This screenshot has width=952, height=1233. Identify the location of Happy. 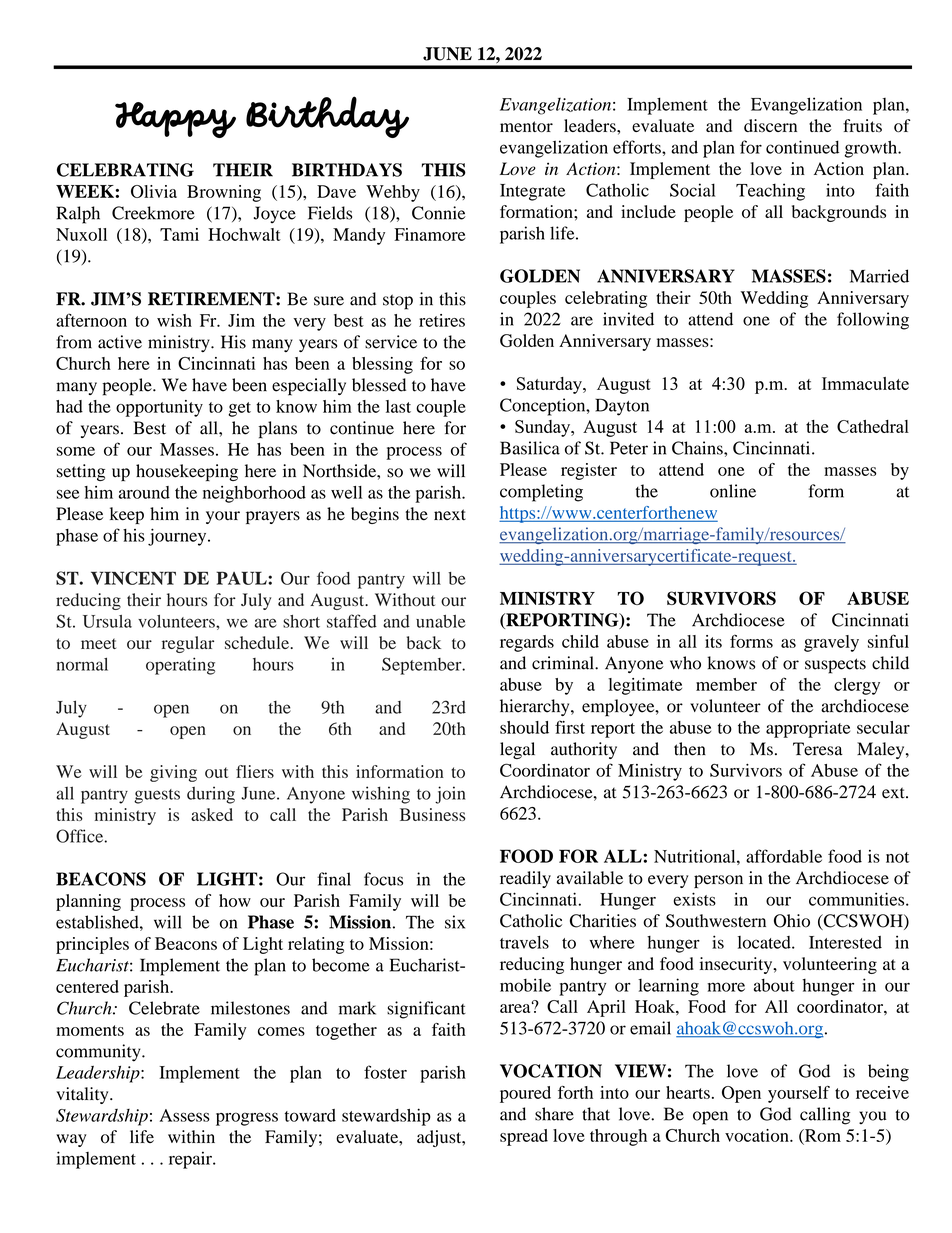
(175, 120).
